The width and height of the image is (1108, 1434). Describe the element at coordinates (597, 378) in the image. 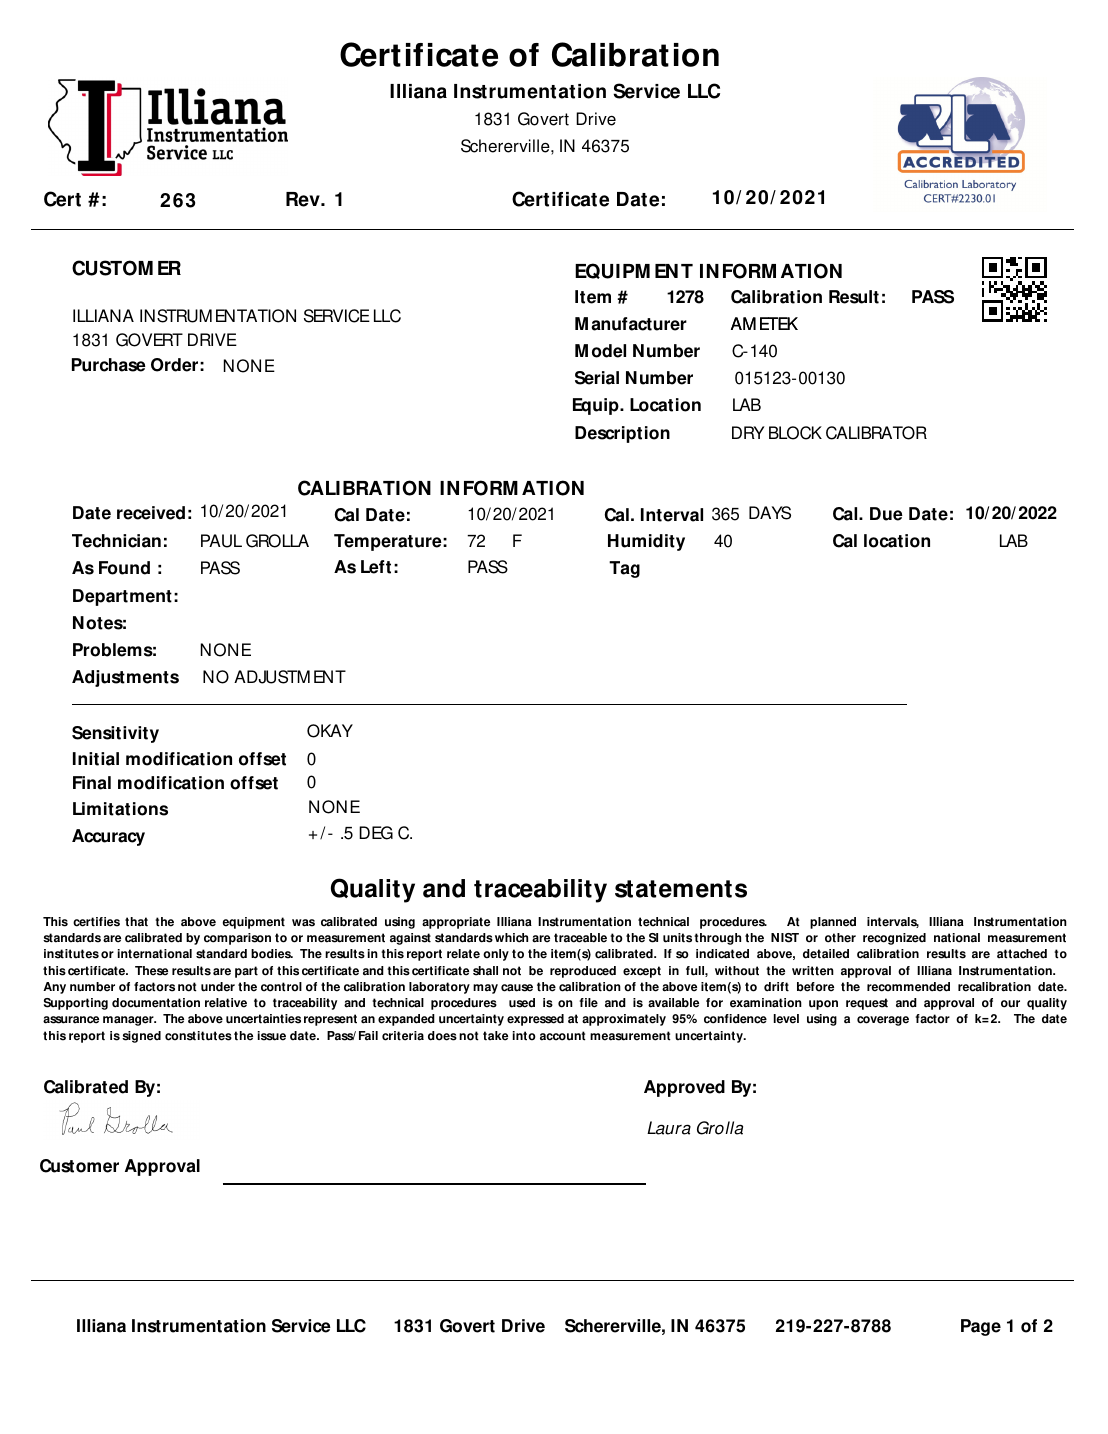

I see `Serial` at that location.
